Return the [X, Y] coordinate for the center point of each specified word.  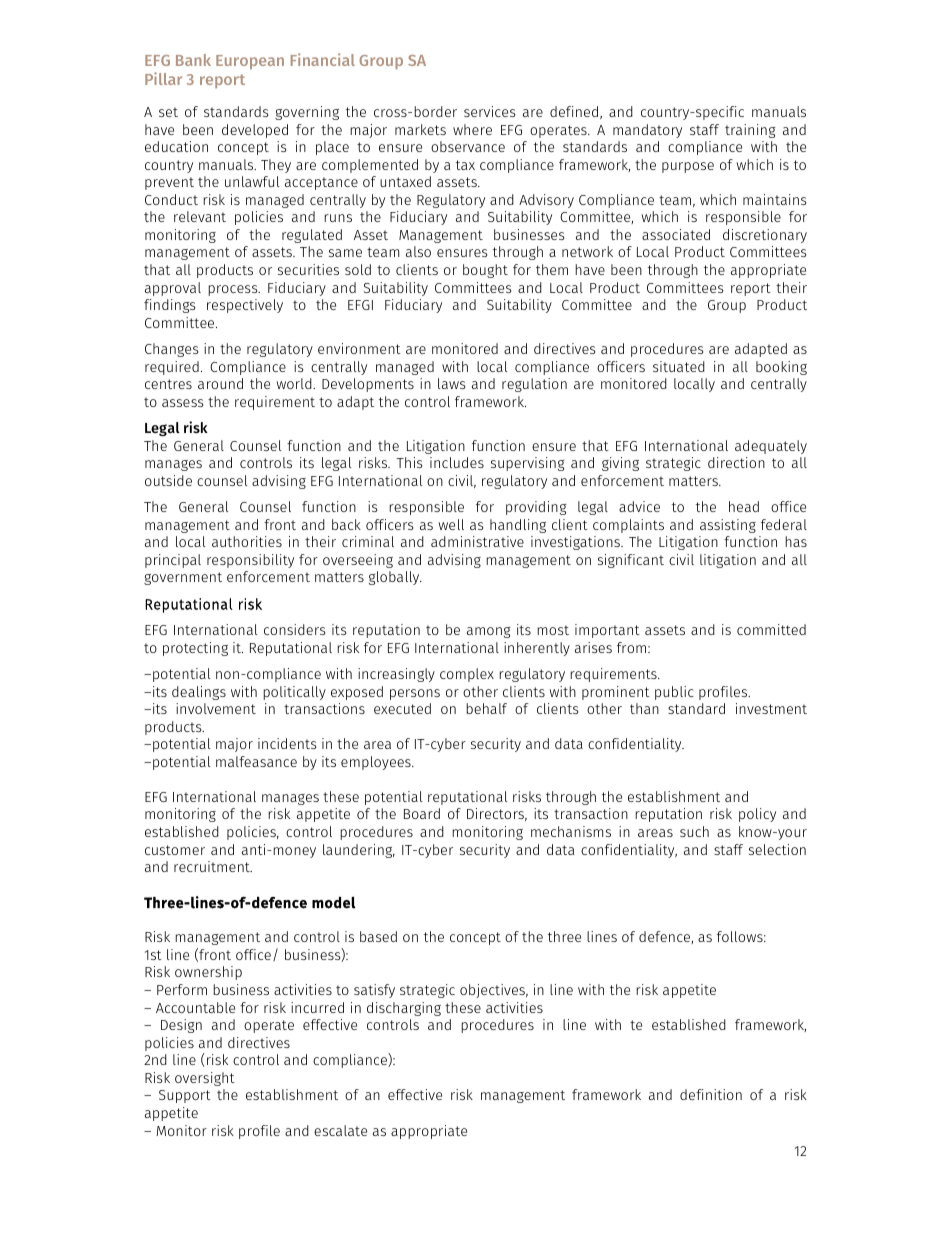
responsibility [250, 561]
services [490, 111]
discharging [404, 1009]
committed [771, 629]
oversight [205, 1079]
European [250, 62]
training [750, 131]
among [489, 632]
